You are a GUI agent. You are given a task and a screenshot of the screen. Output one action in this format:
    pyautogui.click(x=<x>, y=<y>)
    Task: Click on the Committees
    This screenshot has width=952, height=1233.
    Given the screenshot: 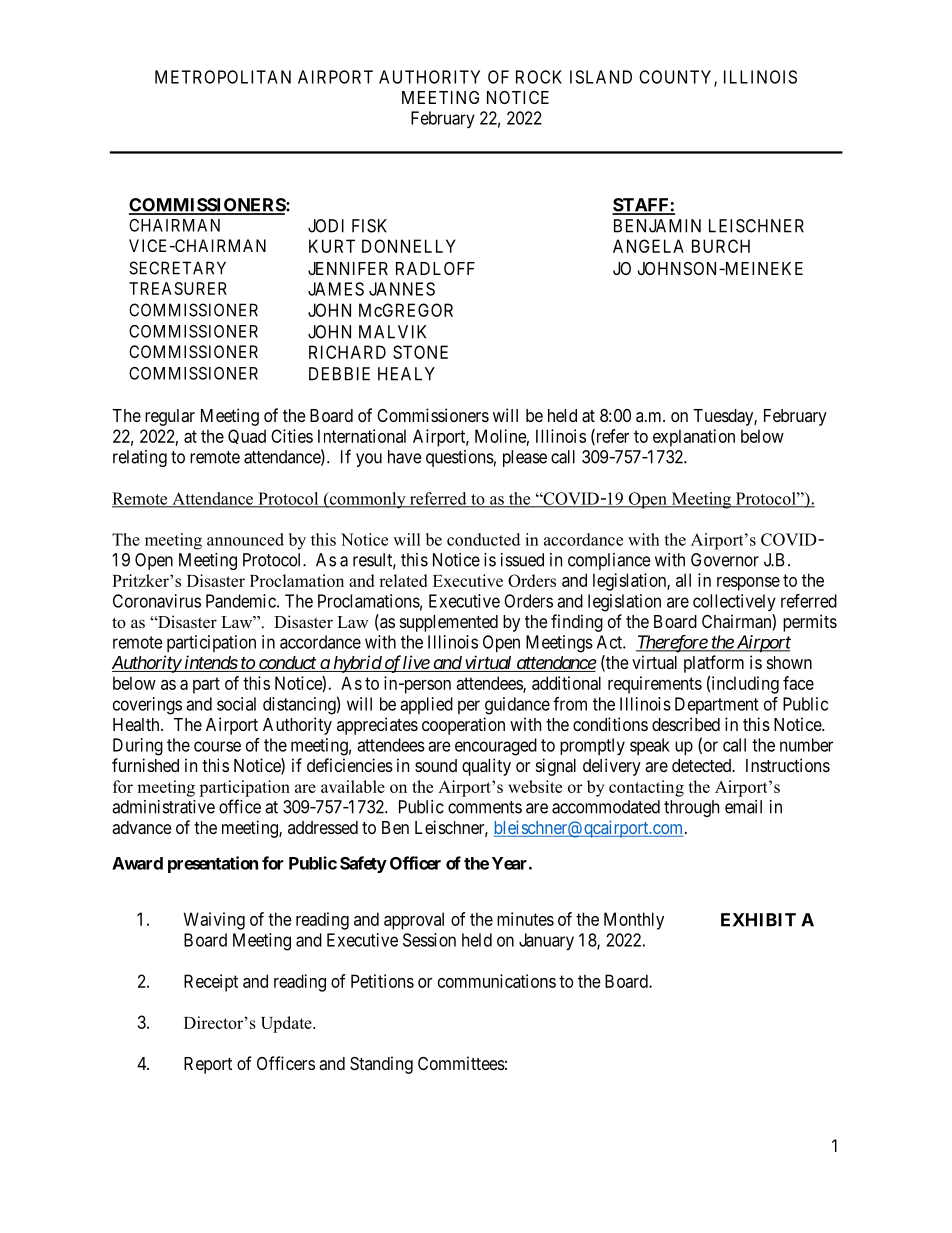 What is the action you would take?
    pyautogui.click(x=461, y=1063)
